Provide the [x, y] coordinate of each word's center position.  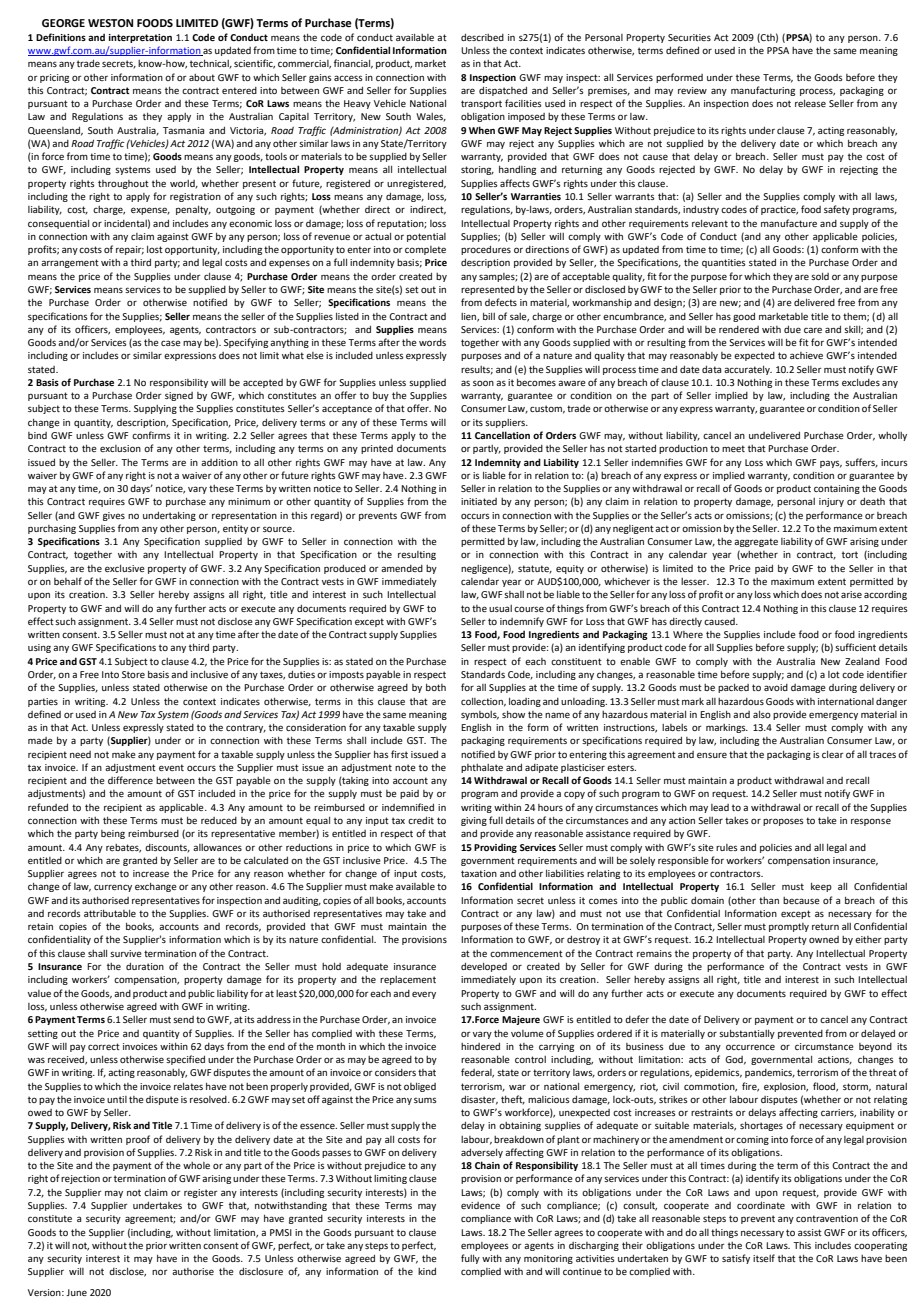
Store [133, 674]
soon [483, 383]
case [171, 343]
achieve [806, 355]
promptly [789, 927]
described [482, 37]
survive [126, 953]
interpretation [140, 38]
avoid [776, 687]
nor [160, 1272]
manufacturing [763, 91]
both [436, 687]
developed [484, 967]
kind [427, 1271]
